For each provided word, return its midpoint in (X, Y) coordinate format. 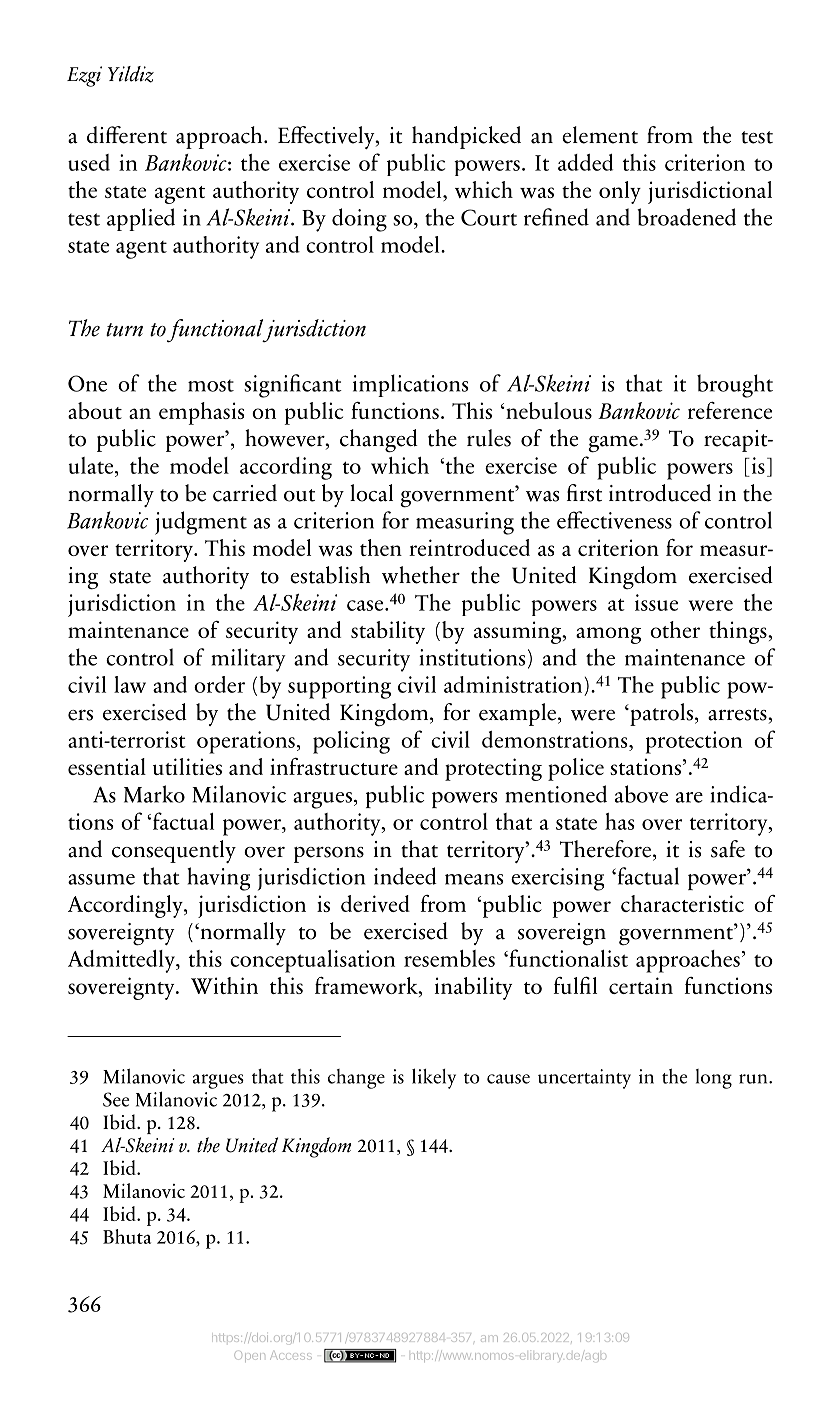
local (371, 493)
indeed (405, 876)
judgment (201, 523)
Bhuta (127, 1236)
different (127, 135)
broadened (686, 217)
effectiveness (614, 520)
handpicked (466, 137)
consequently (174, 851)
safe (728, 849)
